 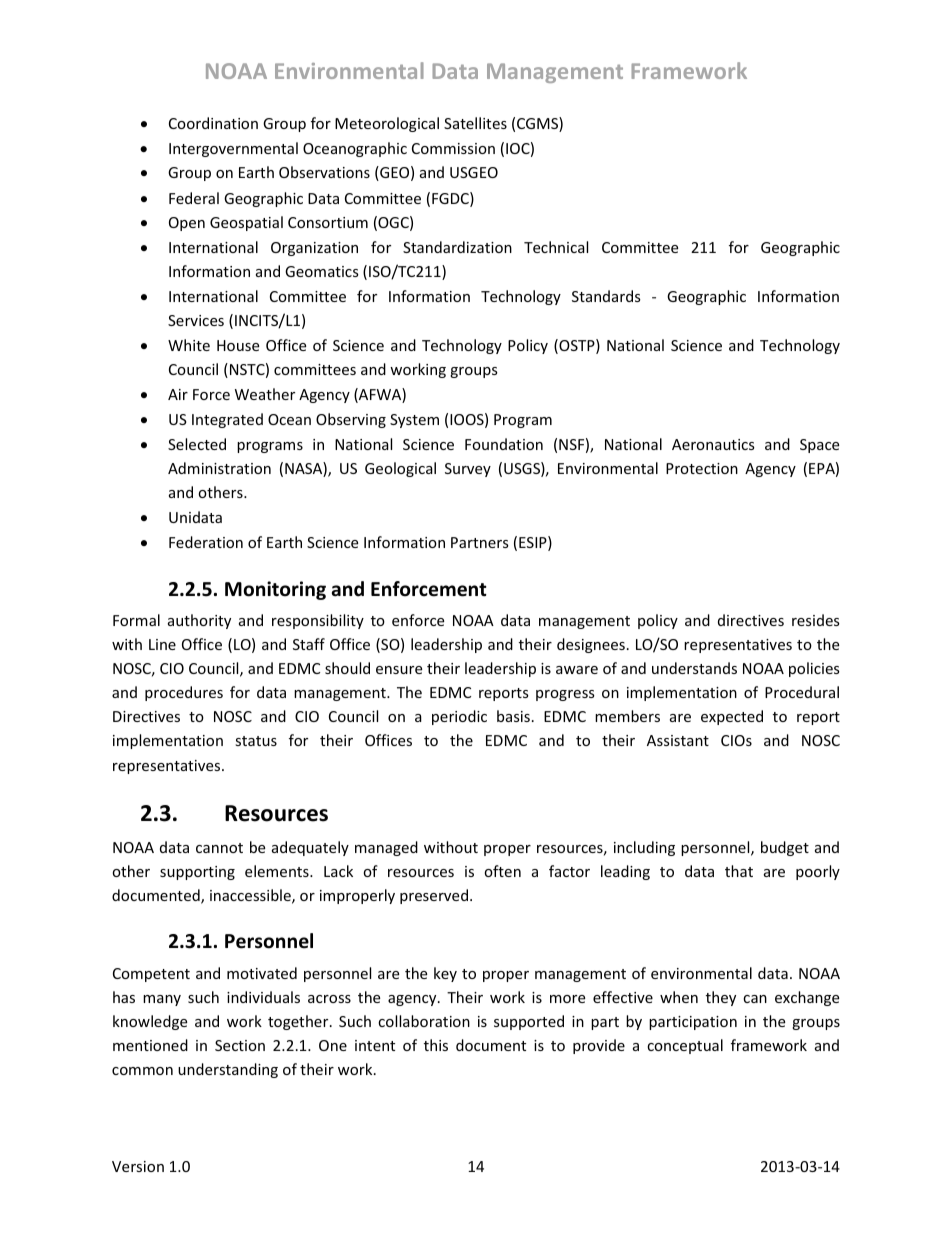 I want to click on Intergovernmental, so click(x=233, y=149).
